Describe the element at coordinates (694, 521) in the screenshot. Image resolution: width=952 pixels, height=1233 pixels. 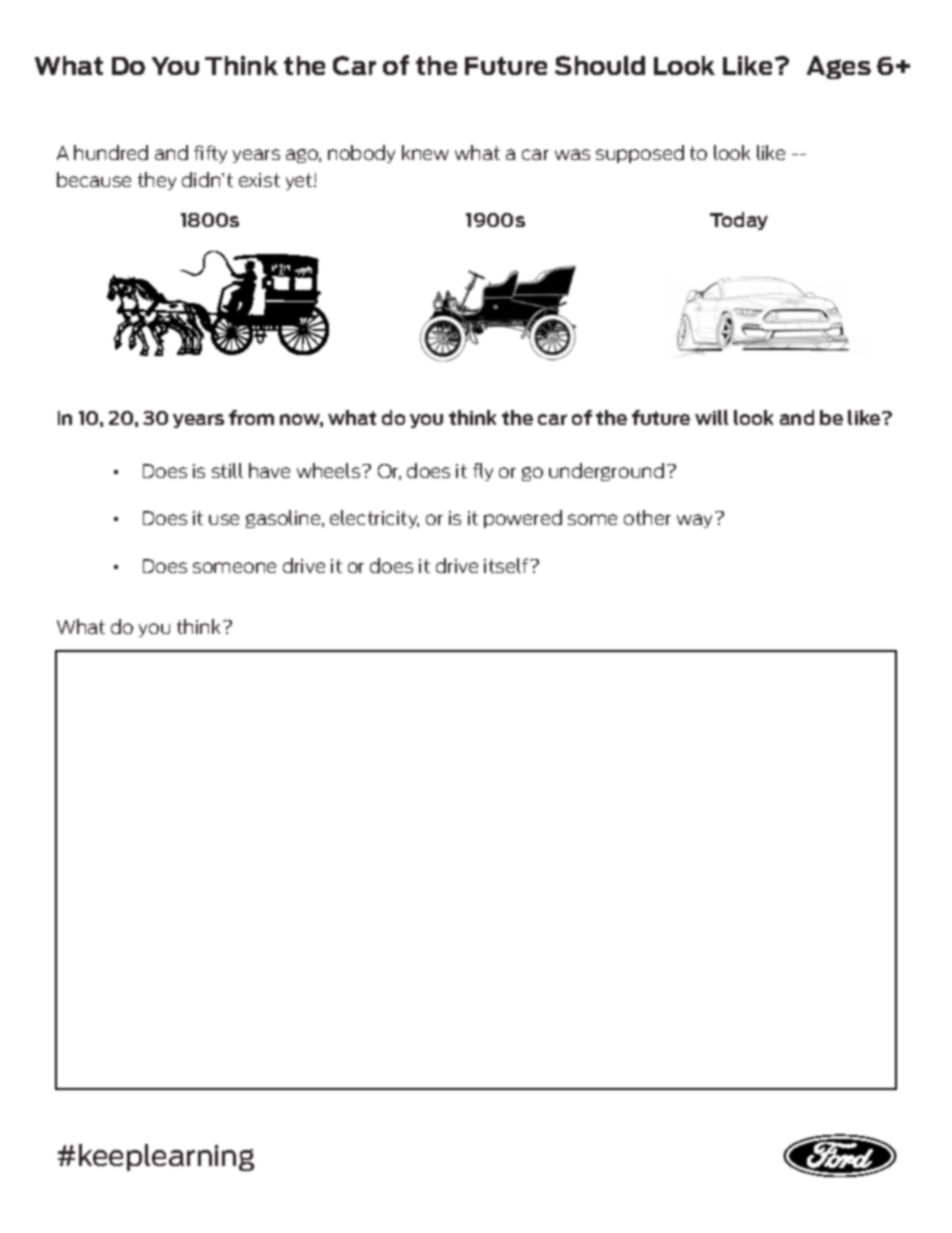
I see `way` at that location.
